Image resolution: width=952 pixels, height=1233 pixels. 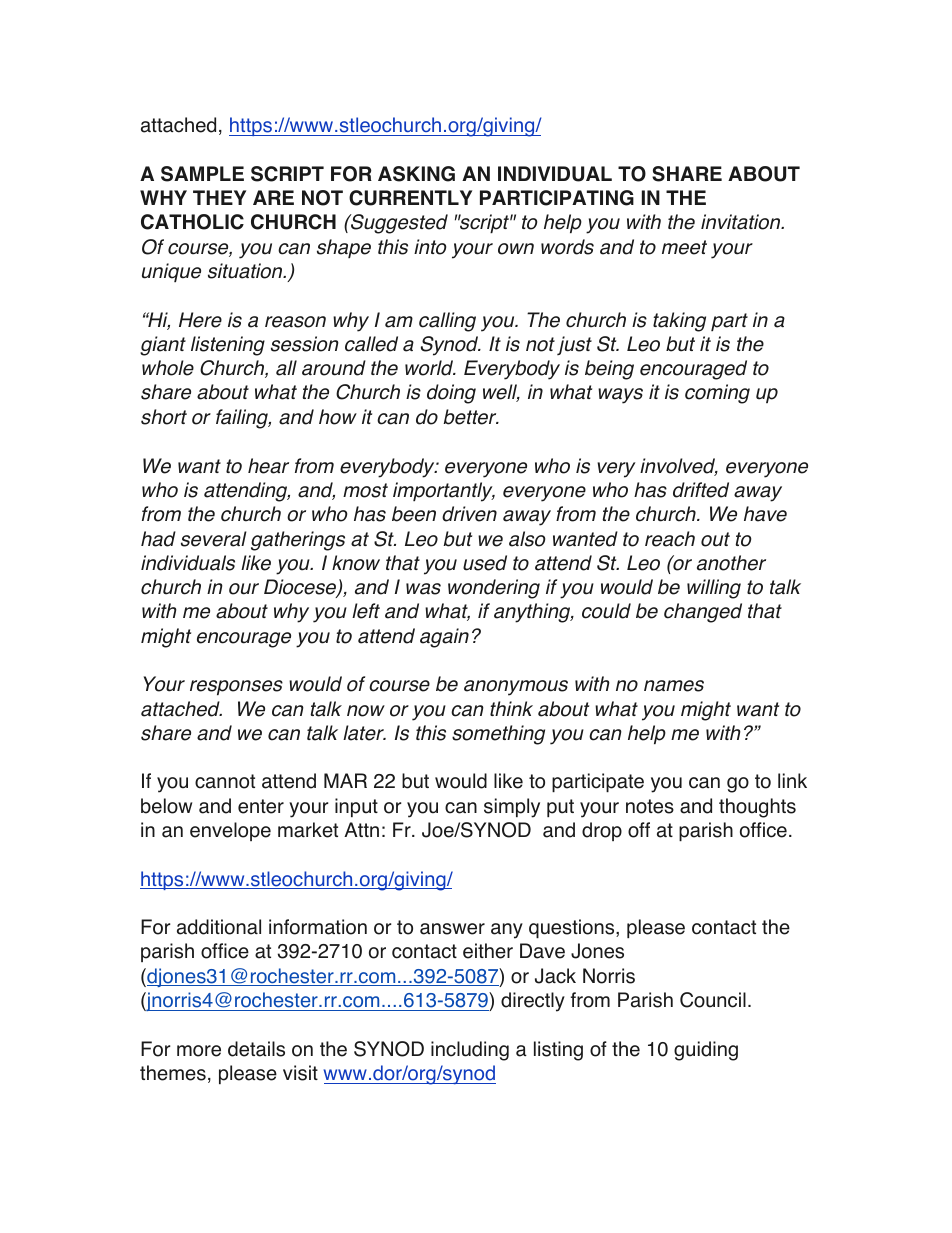 I want to click on coming, so click(x=717, y=394).
